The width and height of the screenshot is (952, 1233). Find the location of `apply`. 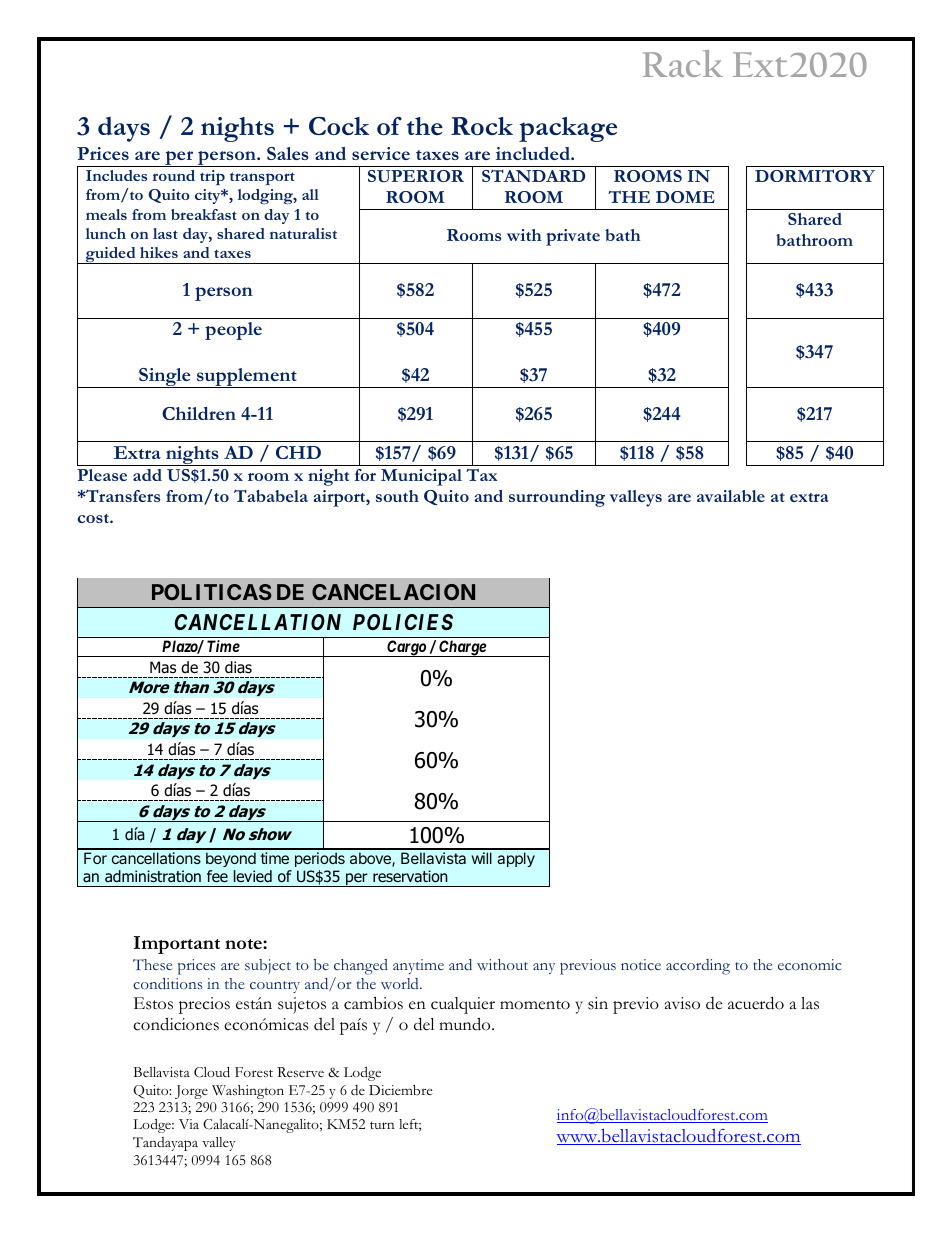

apply is located at coordinates (516, 859).
